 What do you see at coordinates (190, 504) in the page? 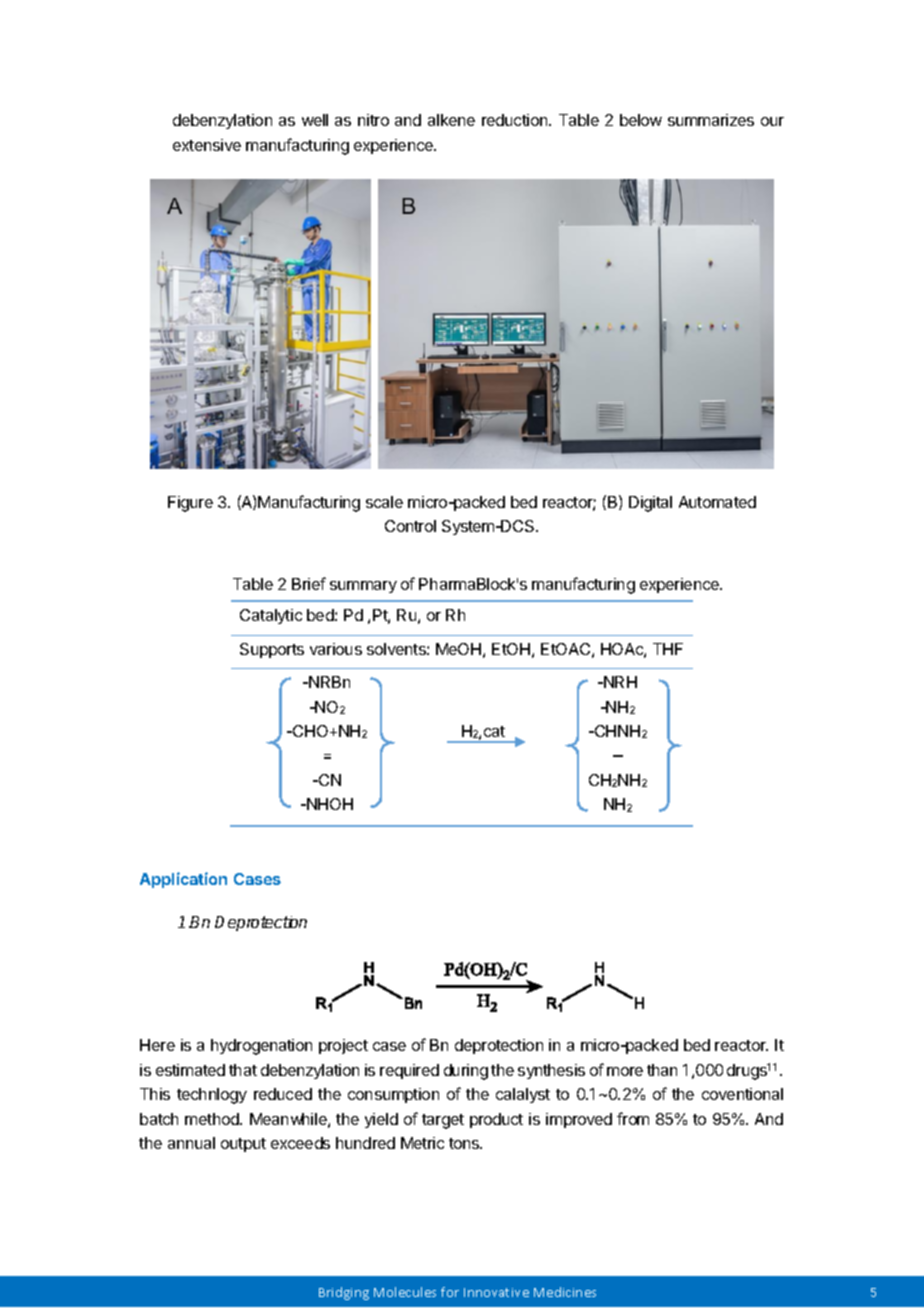
I see `Figure` at bounding box center [190, 504].
